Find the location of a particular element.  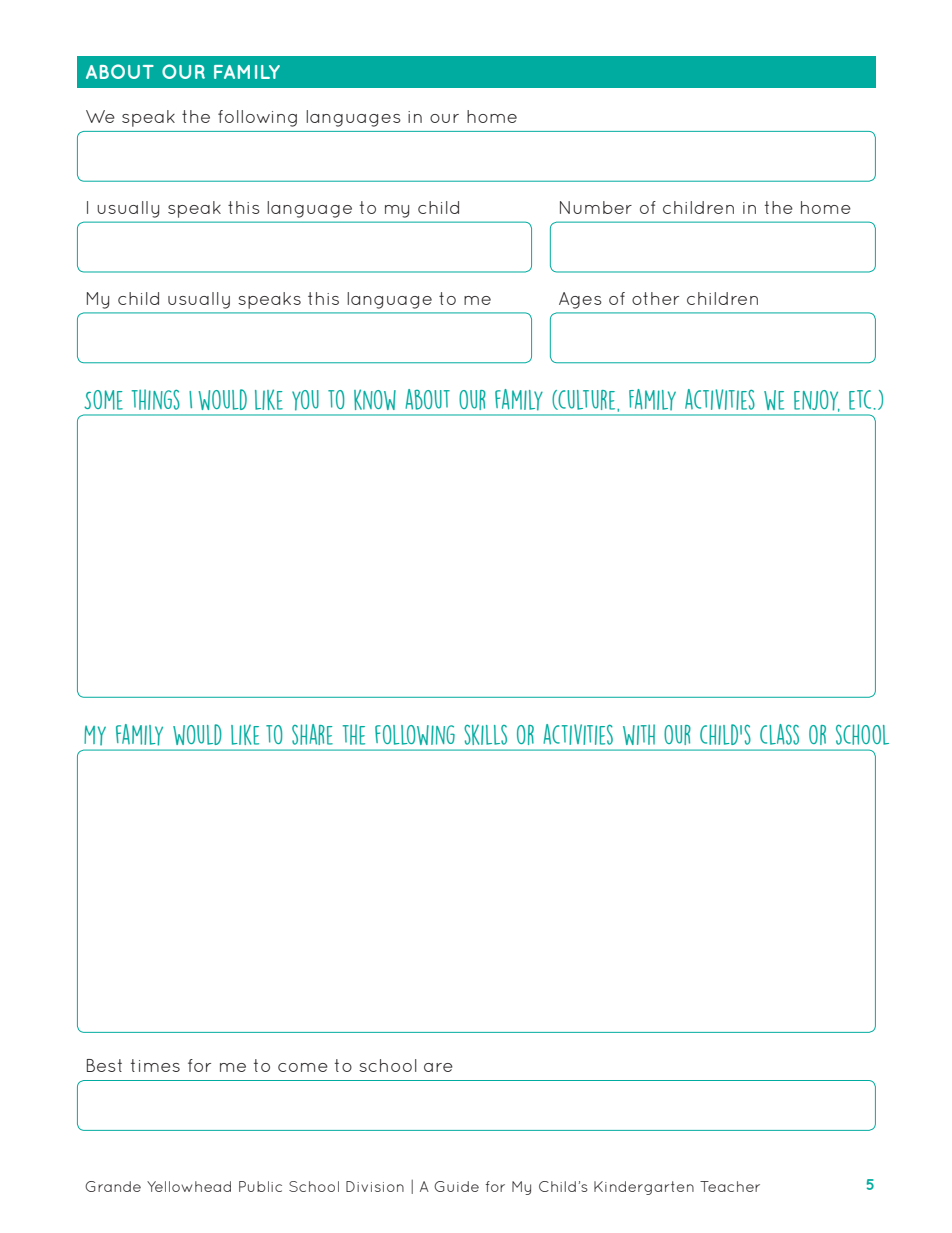

class is located at coordinates (779, 734).
